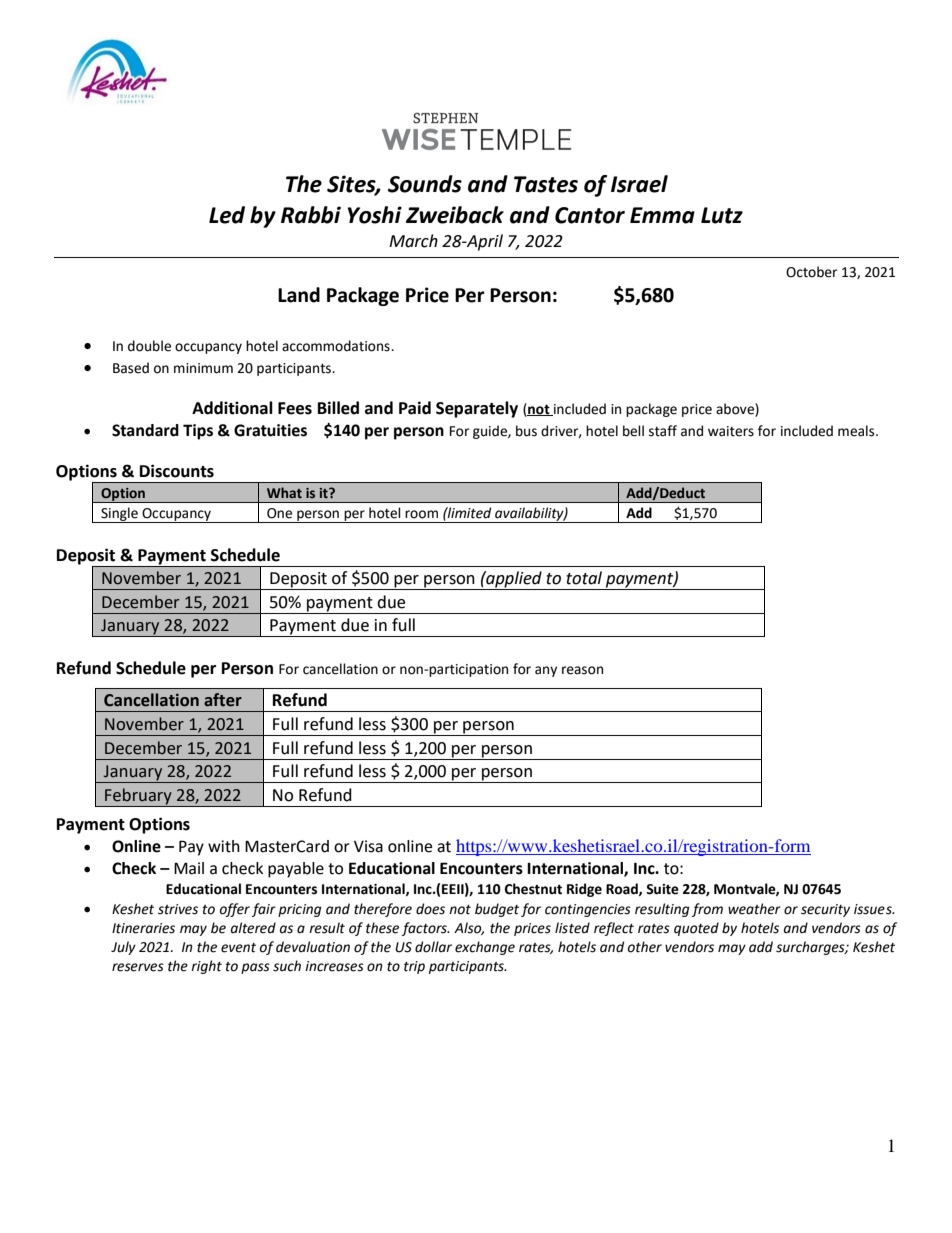 This image has height=1233, width=952. Describe the element at coordinates (311, 215) in the image. I see `Rabbi` at that location.
